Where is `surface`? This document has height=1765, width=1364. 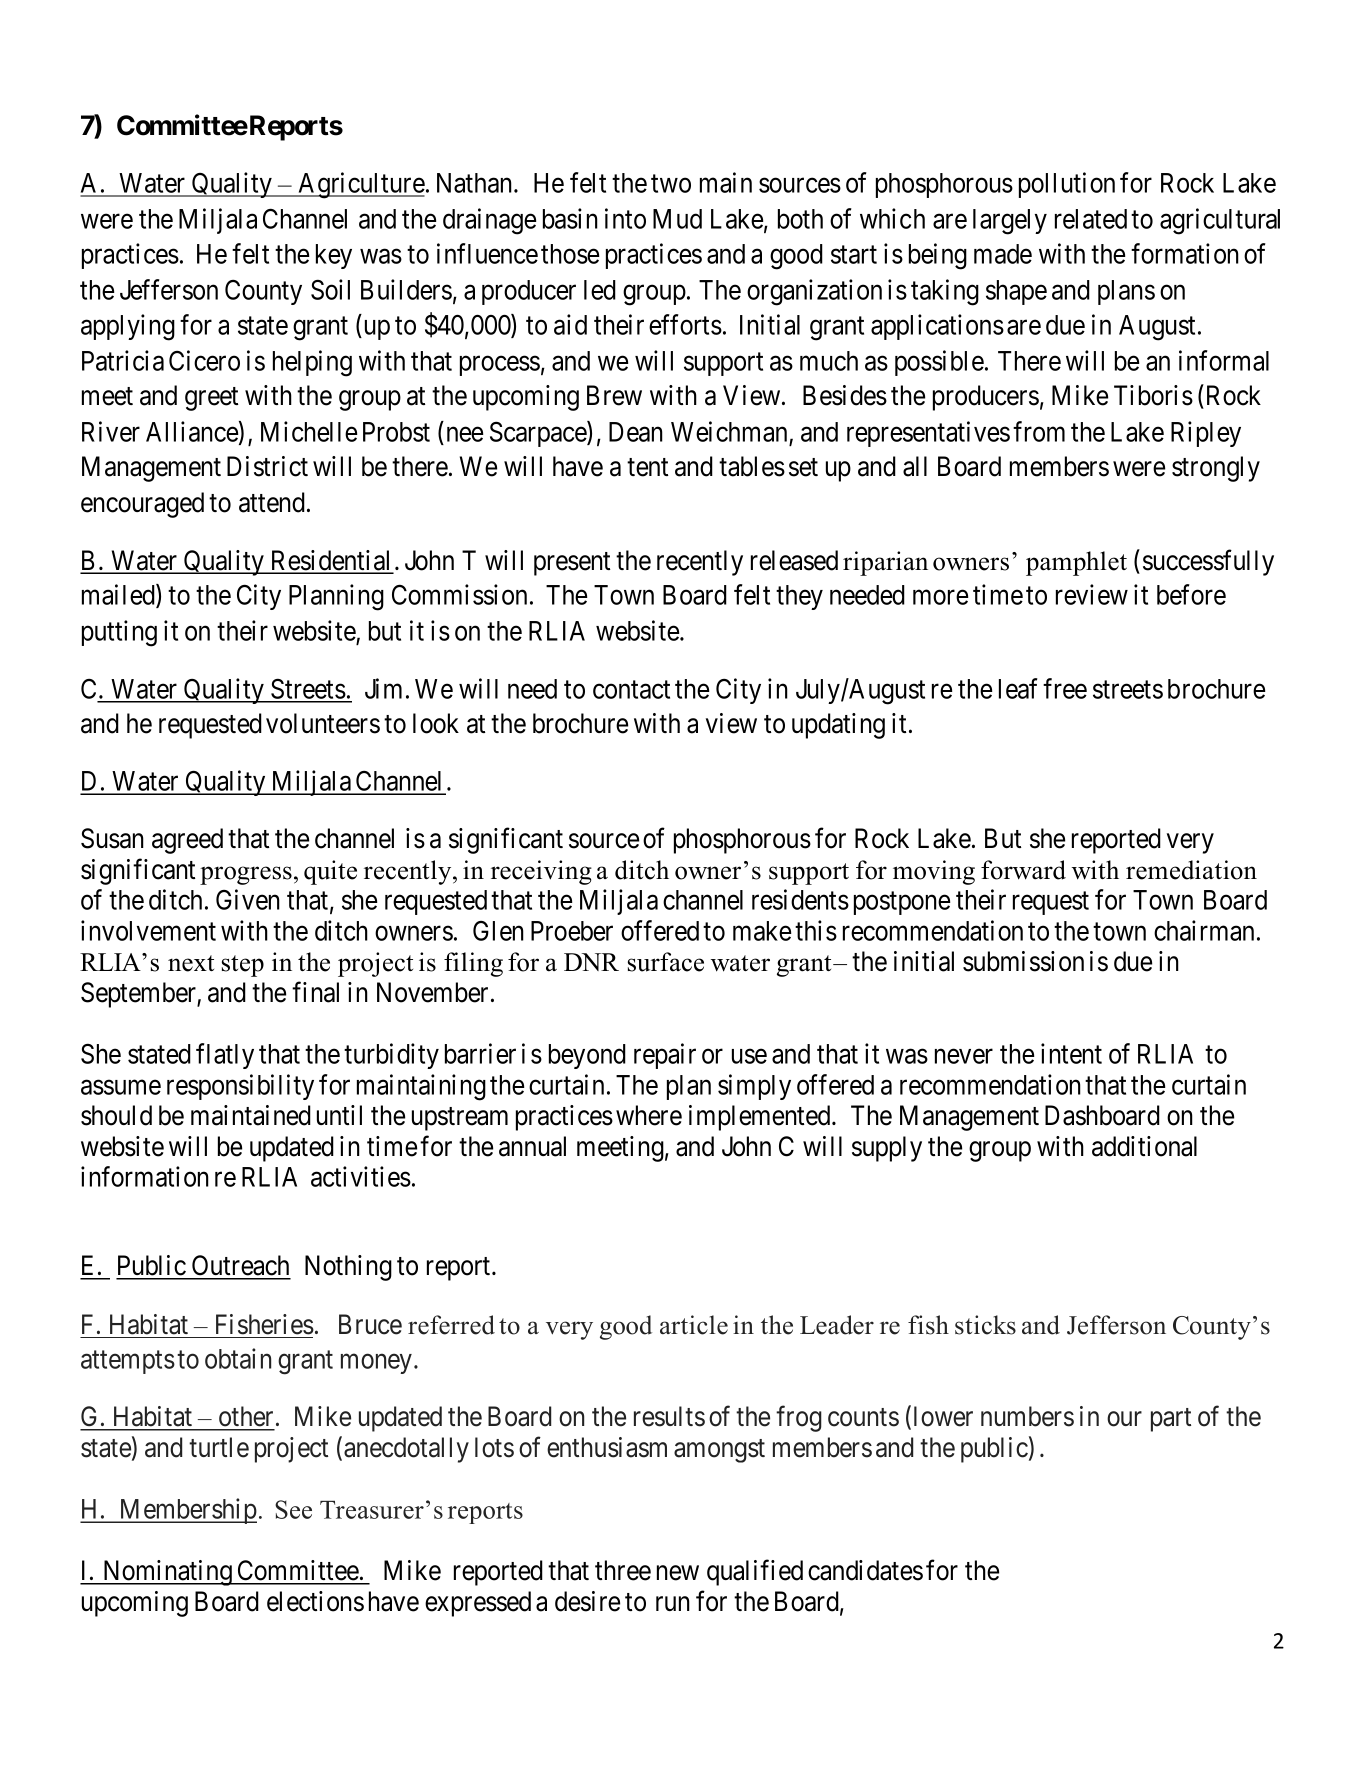
surface is located at coordinates (666, 962).
